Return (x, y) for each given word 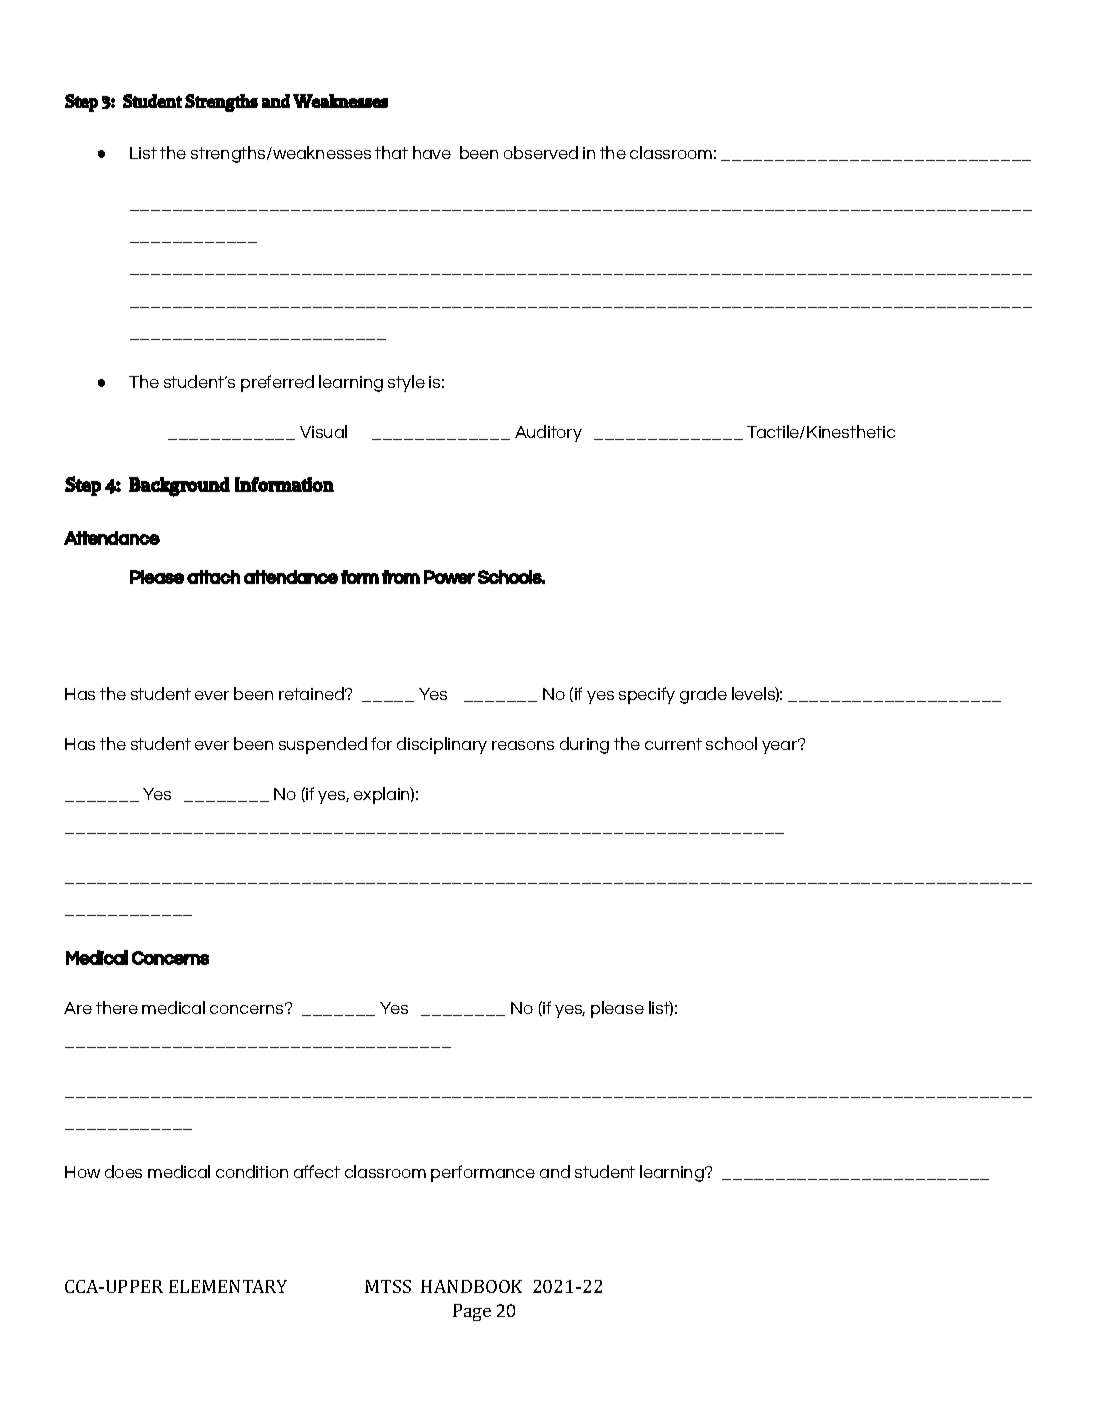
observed (541, 152)
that (391, 152)
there (117, 1007)
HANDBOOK (471, 1286)
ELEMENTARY (228, 1286)
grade (703, 695)
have (432, 152)
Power (449, 577)
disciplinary (442, 745)
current (673, 744)
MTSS (388, 1286)
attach (213, 577)
